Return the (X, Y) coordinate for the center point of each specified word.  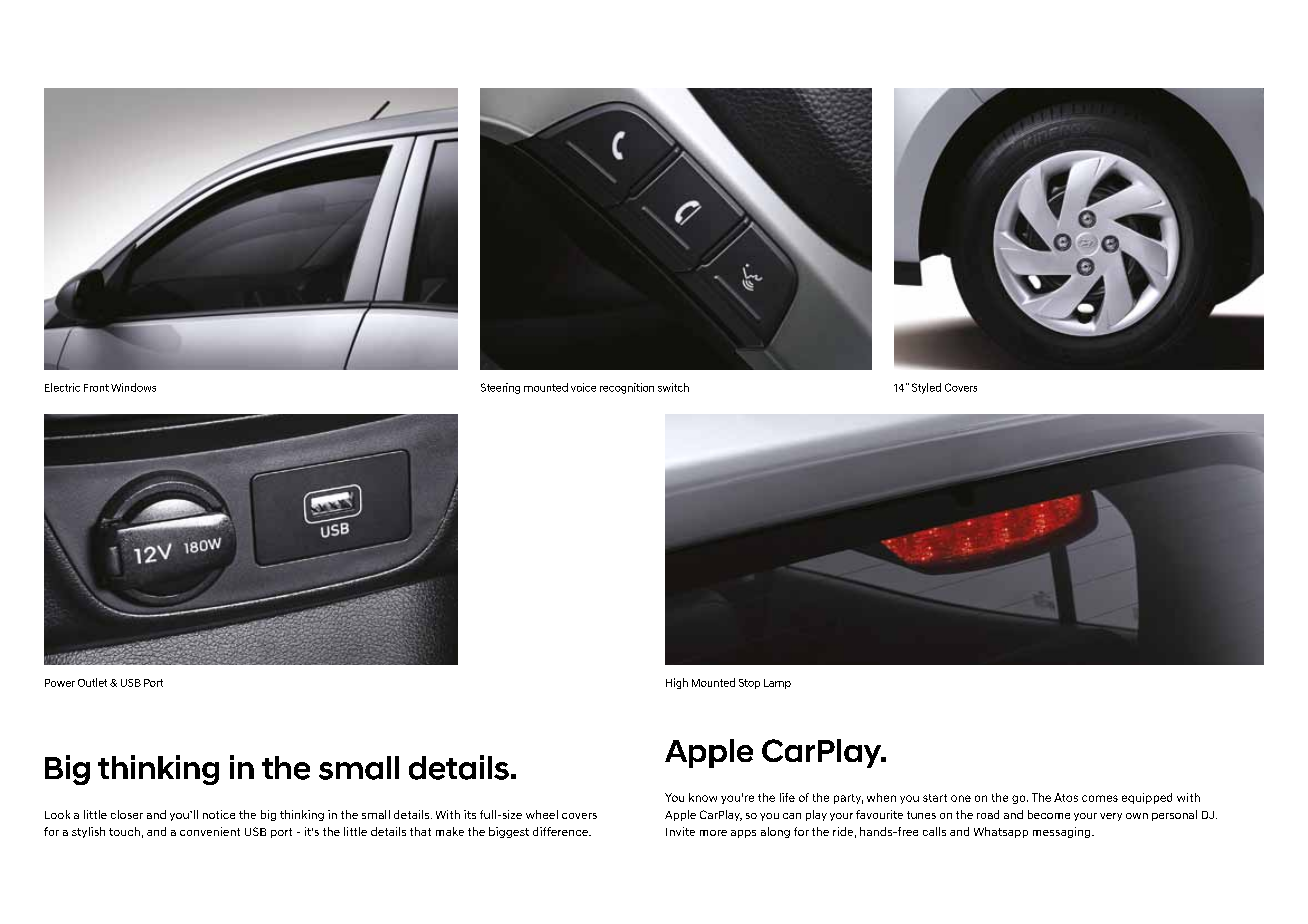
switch (673, 387)
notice (219, 814)
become (1049, 814)
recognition (627, 388)
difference (561, 831)
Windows (133, 387)
